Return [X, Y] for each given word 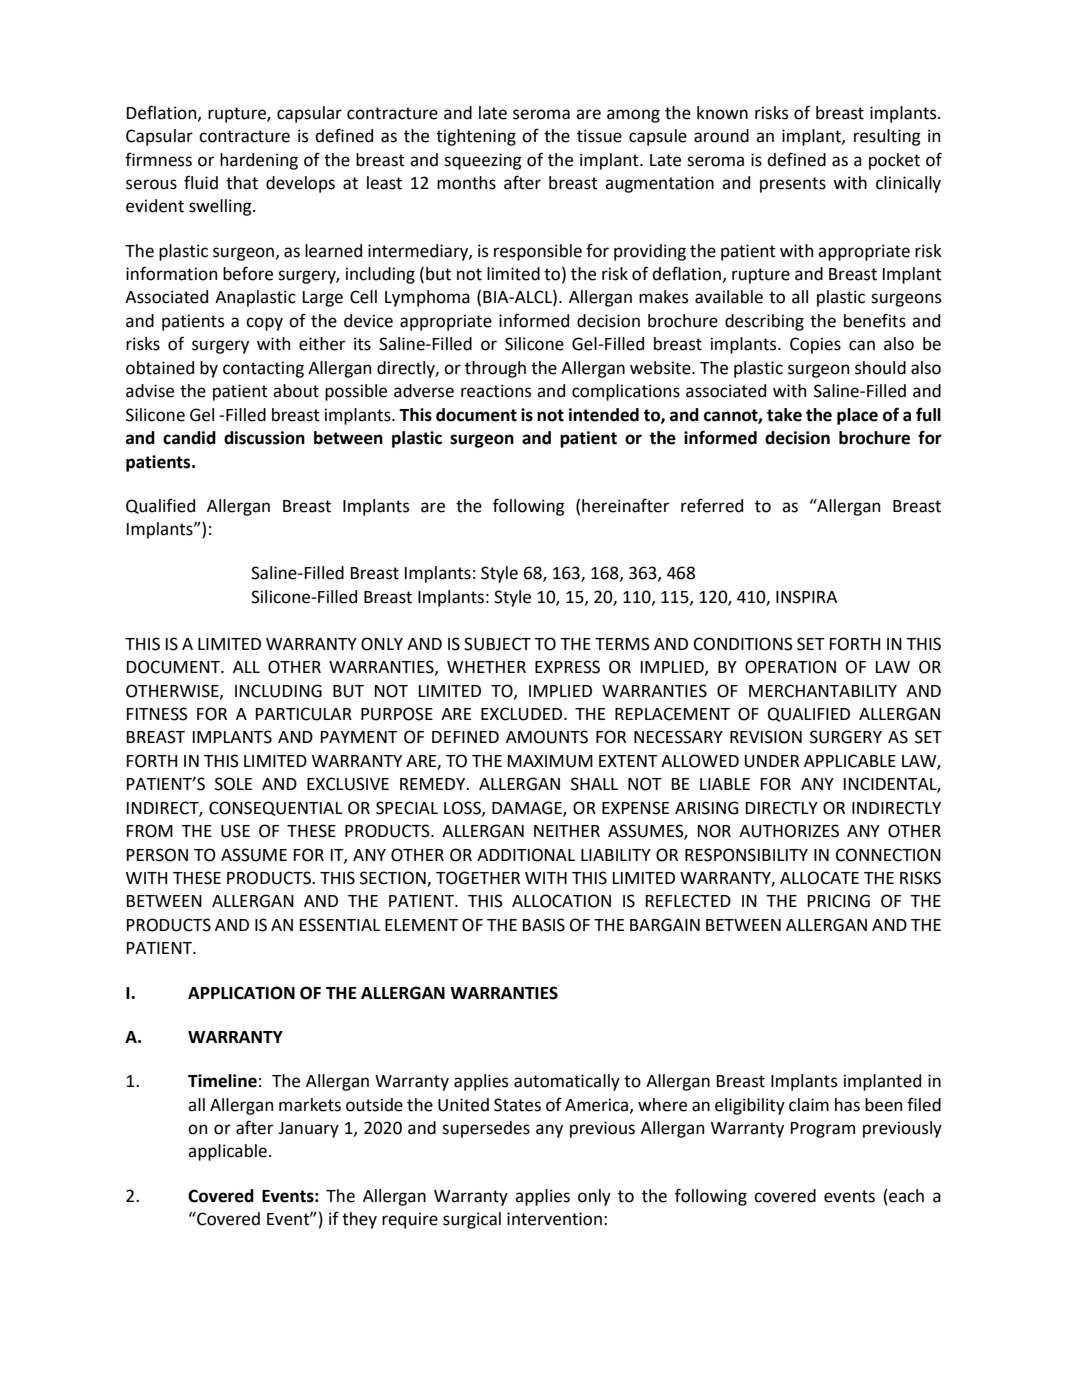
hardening [259, 161]
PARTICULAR [304, 714]
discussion [264, 438]
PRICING [839, 901]
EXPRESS [567, 667]
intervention [554, 1219]
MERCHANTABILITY [823, 691]
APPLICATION [241, 993]
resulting [887, 137]
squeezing [483, 161]
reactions [496, 391]
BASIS [544, 925]
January [308, 1130]
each [905, 1196]
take [784, 415]
